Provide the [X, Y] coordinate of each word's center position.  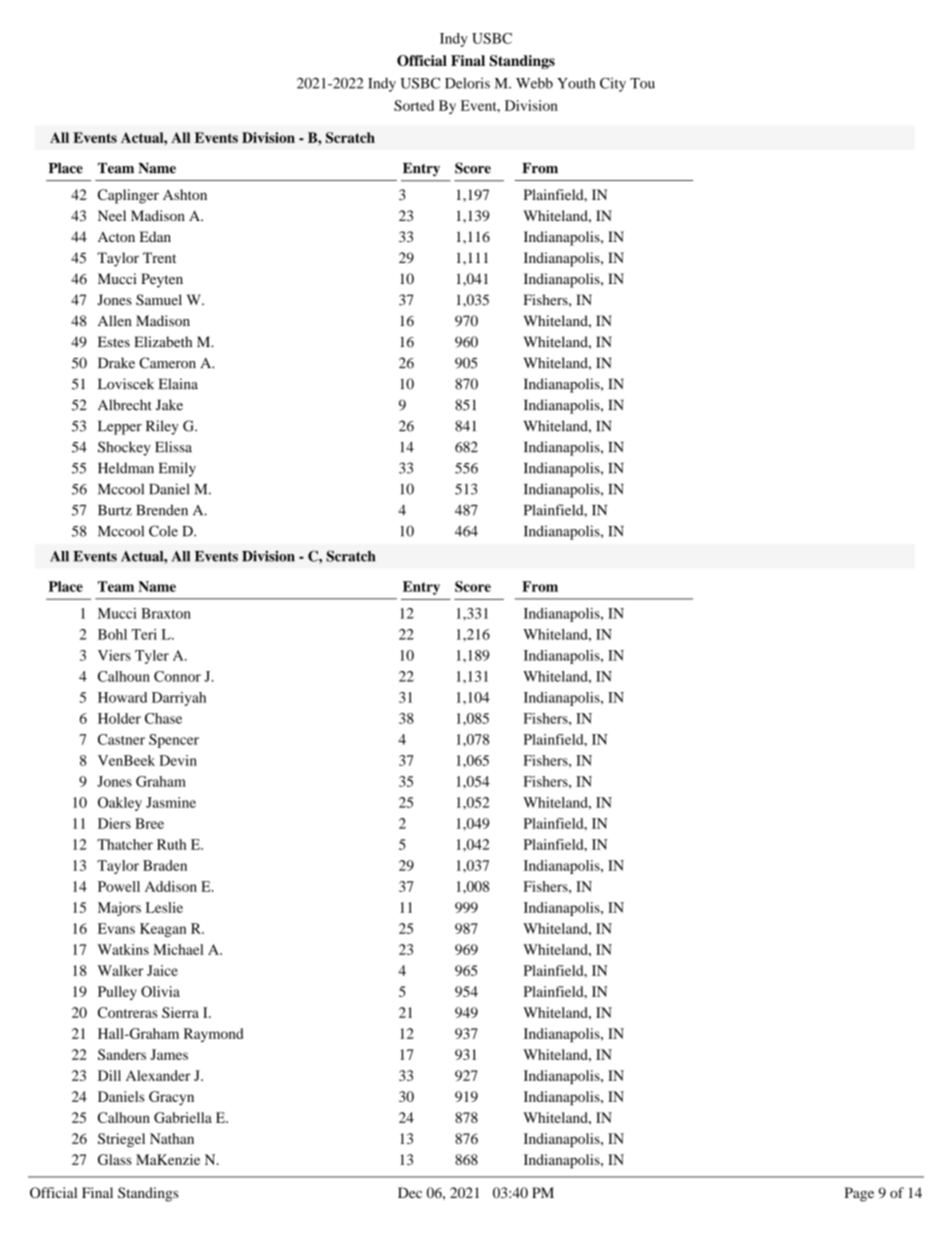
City [613, 84]
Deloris [467, 83]
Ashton [185, 194]
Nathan [172, 1138]
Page [859, 1194]
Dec [410, 1192]
